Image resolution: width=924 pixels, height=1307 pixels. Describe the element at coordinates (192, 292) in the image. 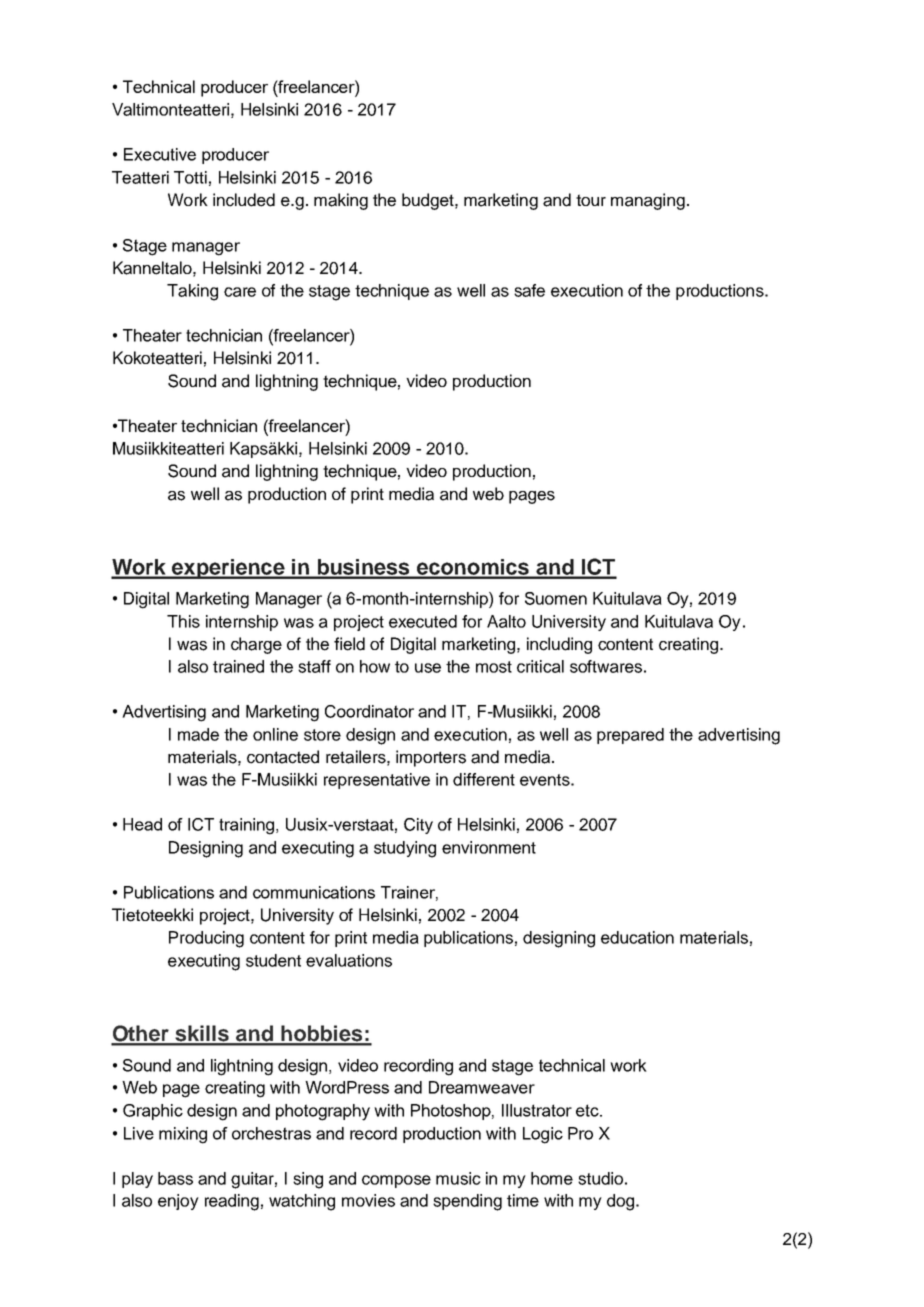

I see `Taking` at that location.
